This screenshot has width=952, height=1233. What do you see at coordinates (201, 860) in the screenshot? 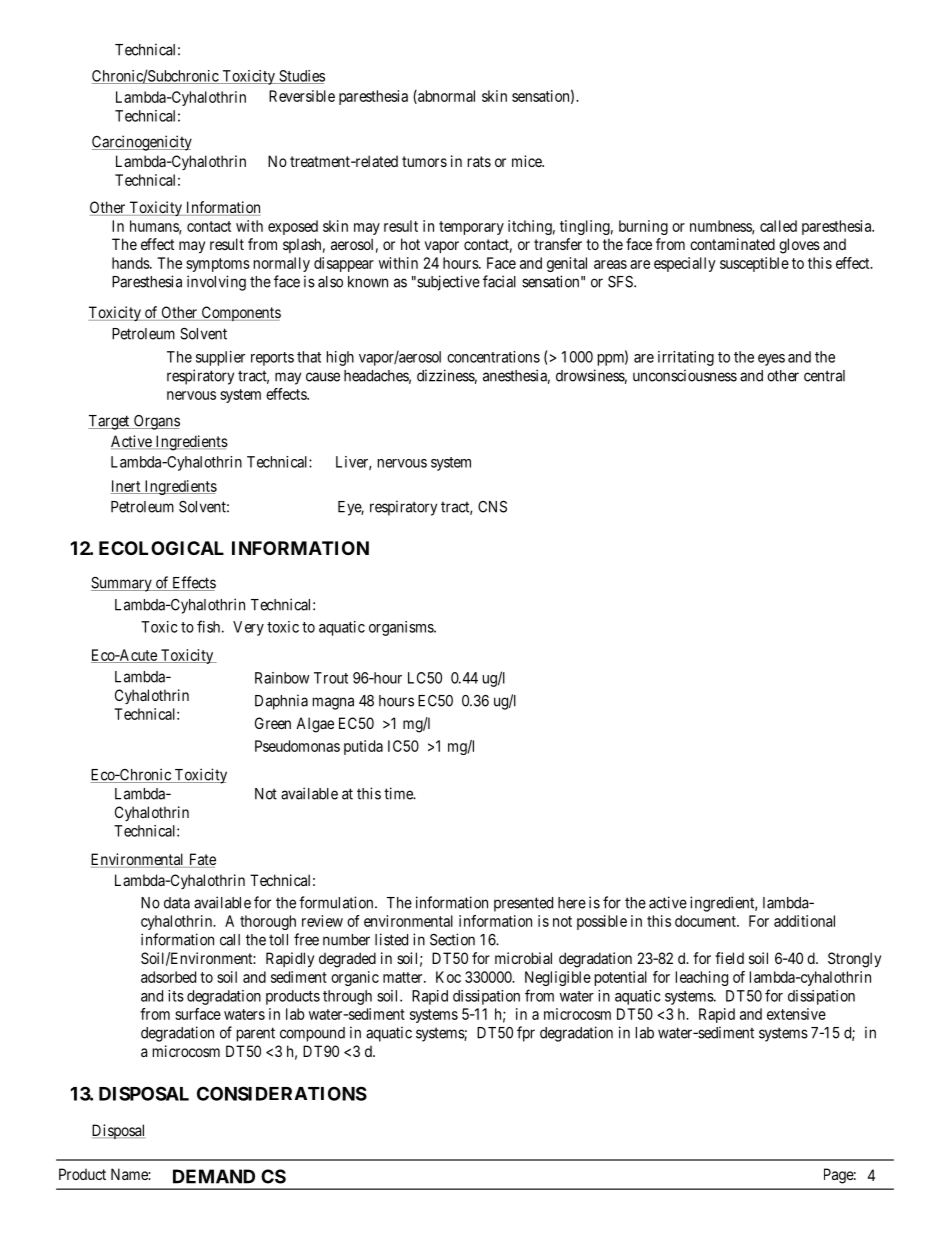
I see `Fate` at bounding box center [201, 860].
